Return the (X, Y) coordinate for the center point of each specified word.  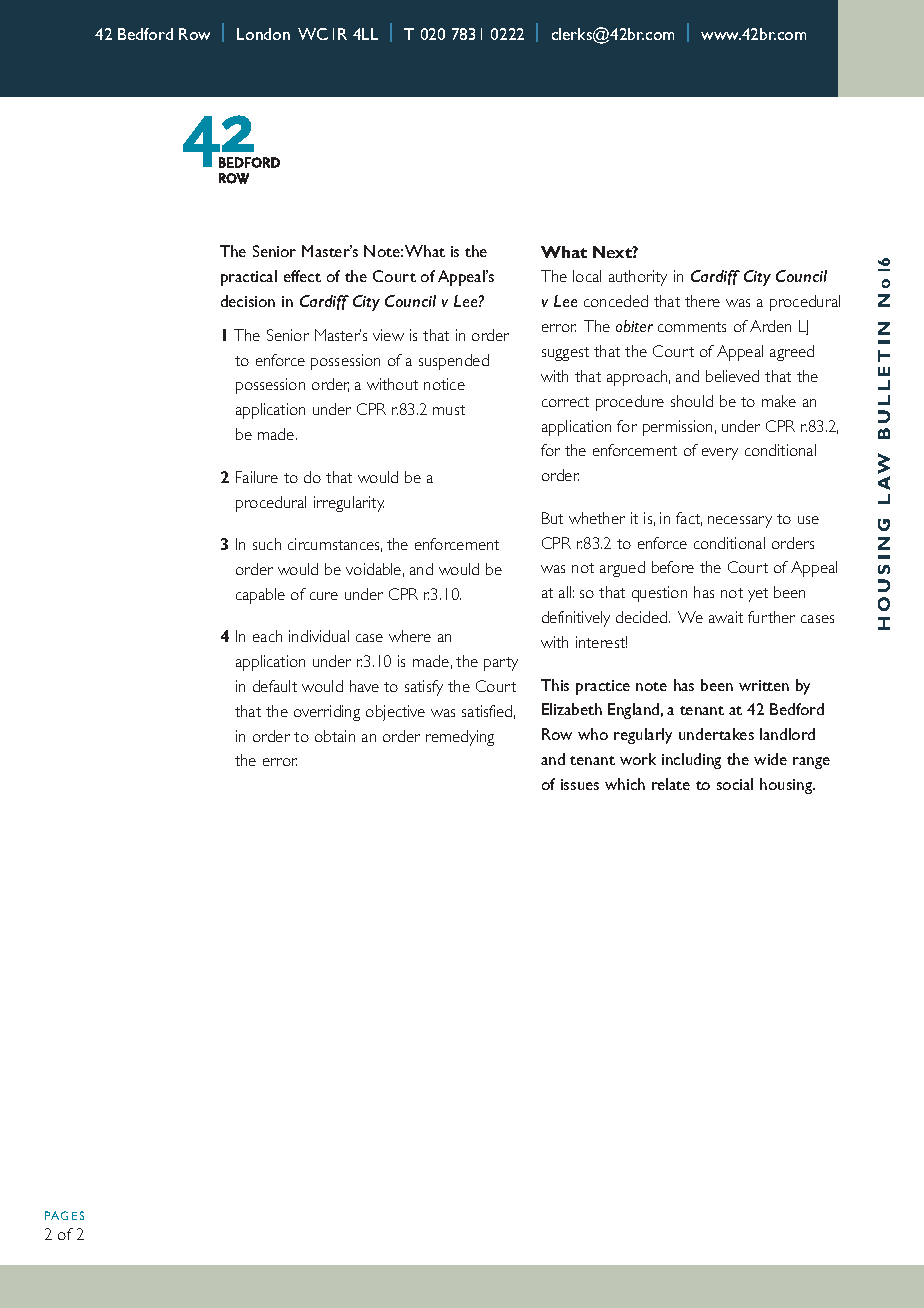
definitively (576, 619)
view (388, 335)
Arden (770, 326)
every (720, 454)
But (552, 518)
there (702, 301)
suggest (565, 354)
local (587, 276)
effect (302, 276)
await (726, 617)
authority (638, 278)
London (263, 34)
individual (319, 636)
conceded (616, 301)
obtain (335, 736)
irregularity (349, 504)
